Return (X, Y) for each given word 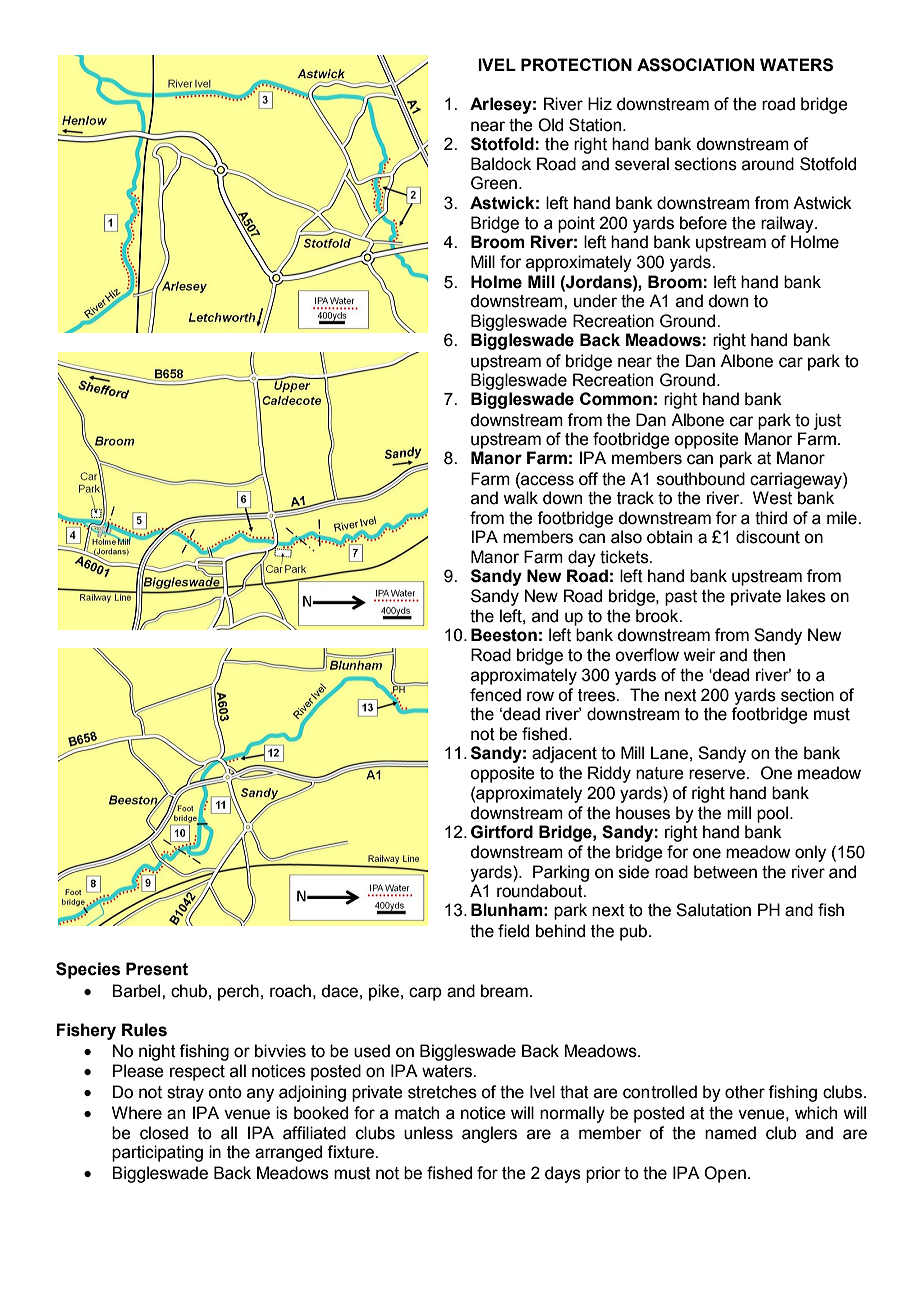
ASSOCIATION (695, 65)
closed (164, 1133)
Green (494, 183)
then (769, 655)
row (540, 696)
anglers (489, 1134)
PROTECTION (576, 65)
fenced (495, 695)
